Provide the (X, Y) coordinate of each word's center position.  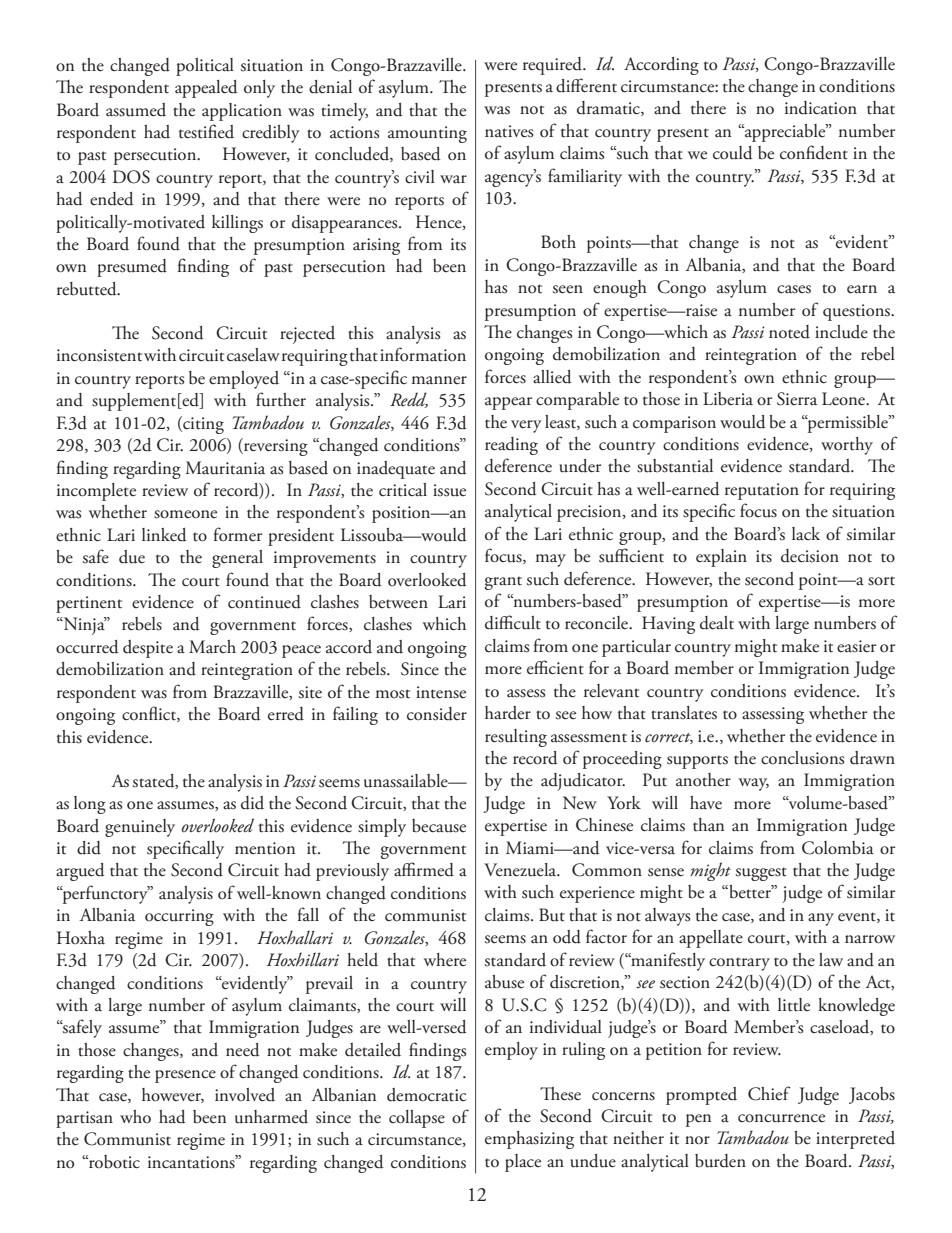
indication (821, 108)
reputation (762, 491)
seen (568, 289)
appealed (206, 89)
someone (185, 514)
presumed (132, 268)
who (135, 1117)
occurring (179, 917)
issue (449, 490)
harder (508, 713)
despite (148, 649)
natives (509, 131)
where (445, 960)
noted (789, 332)
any (821, 919)
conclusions (802, 758)
